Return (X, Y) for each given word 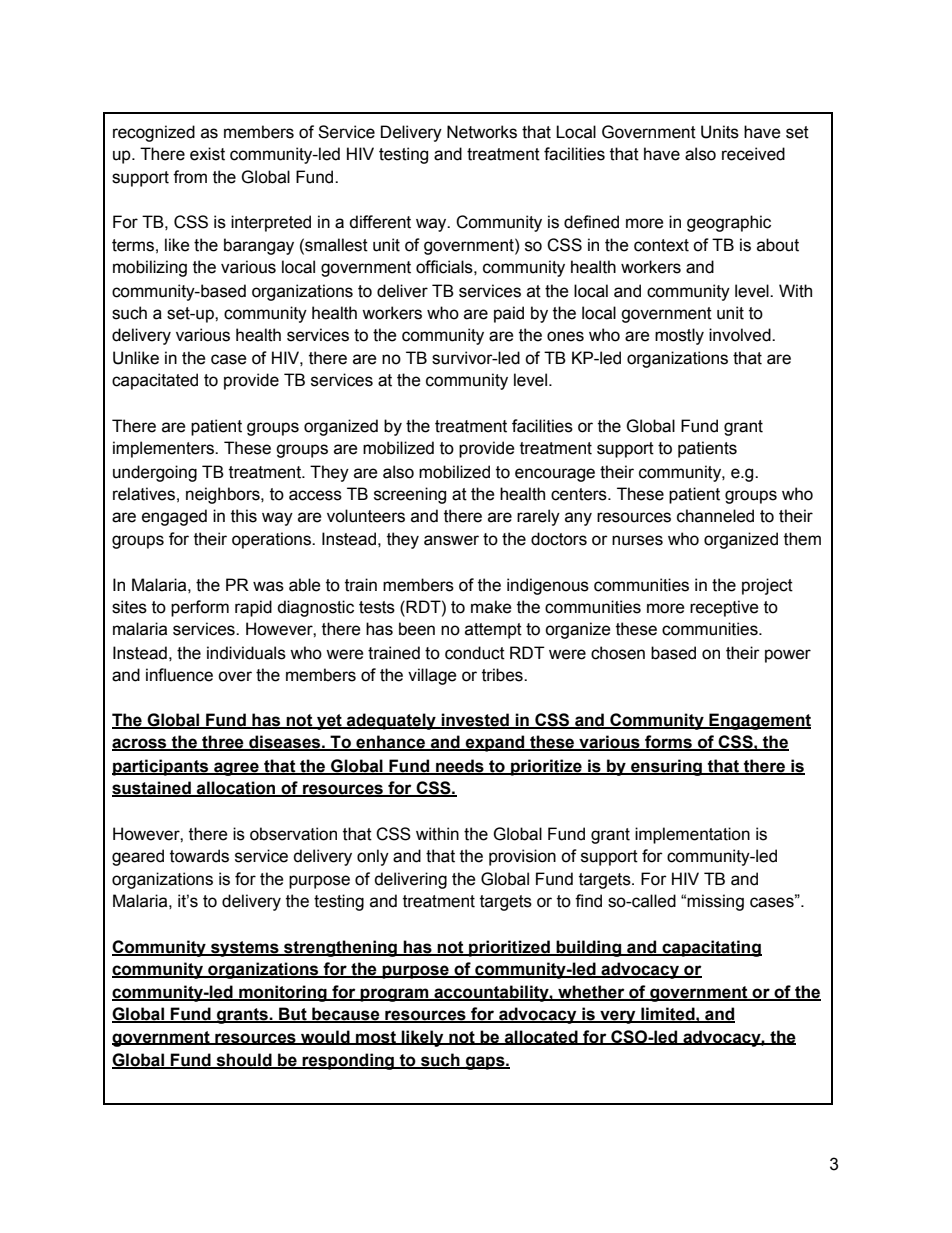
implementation (692, 835)
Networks (482, 132)
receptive (724, 608)
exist (207, 154)
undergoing (155, 473)
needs (460, 766)
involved (741, 335)
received (753, 154)
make (491, 607)
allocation (236, 789)
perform (200, 608)
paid (509, 314)
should (244, 1061)
